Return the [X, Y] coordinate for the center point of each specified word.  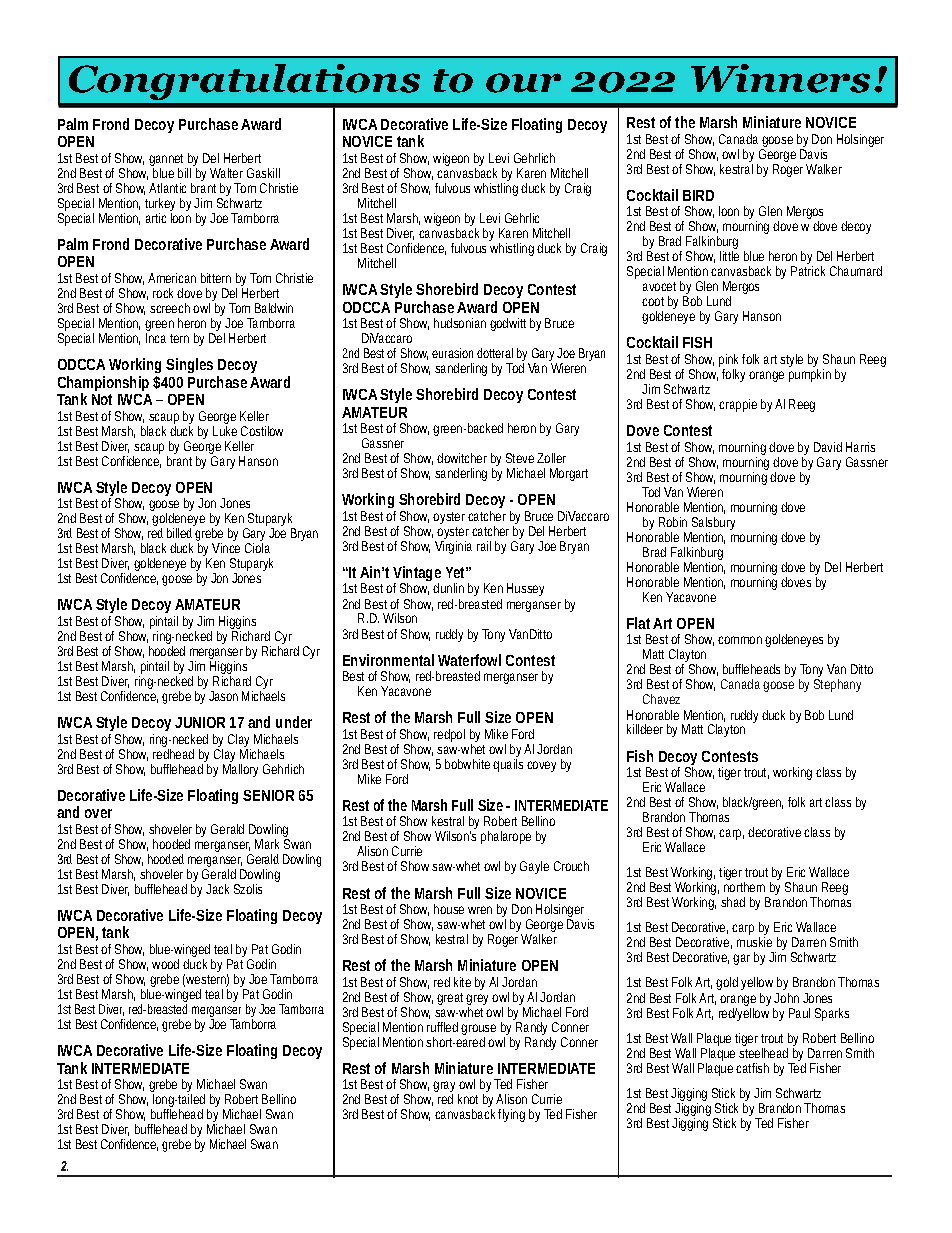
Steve [520, 458]
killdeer [645, 729]
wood [165, 964]
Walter [226, 173]
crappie [738, 405]
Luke [225, 429]
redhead [173, 752]
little [729, 256]
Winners [780, 78]
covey [541, 766]
